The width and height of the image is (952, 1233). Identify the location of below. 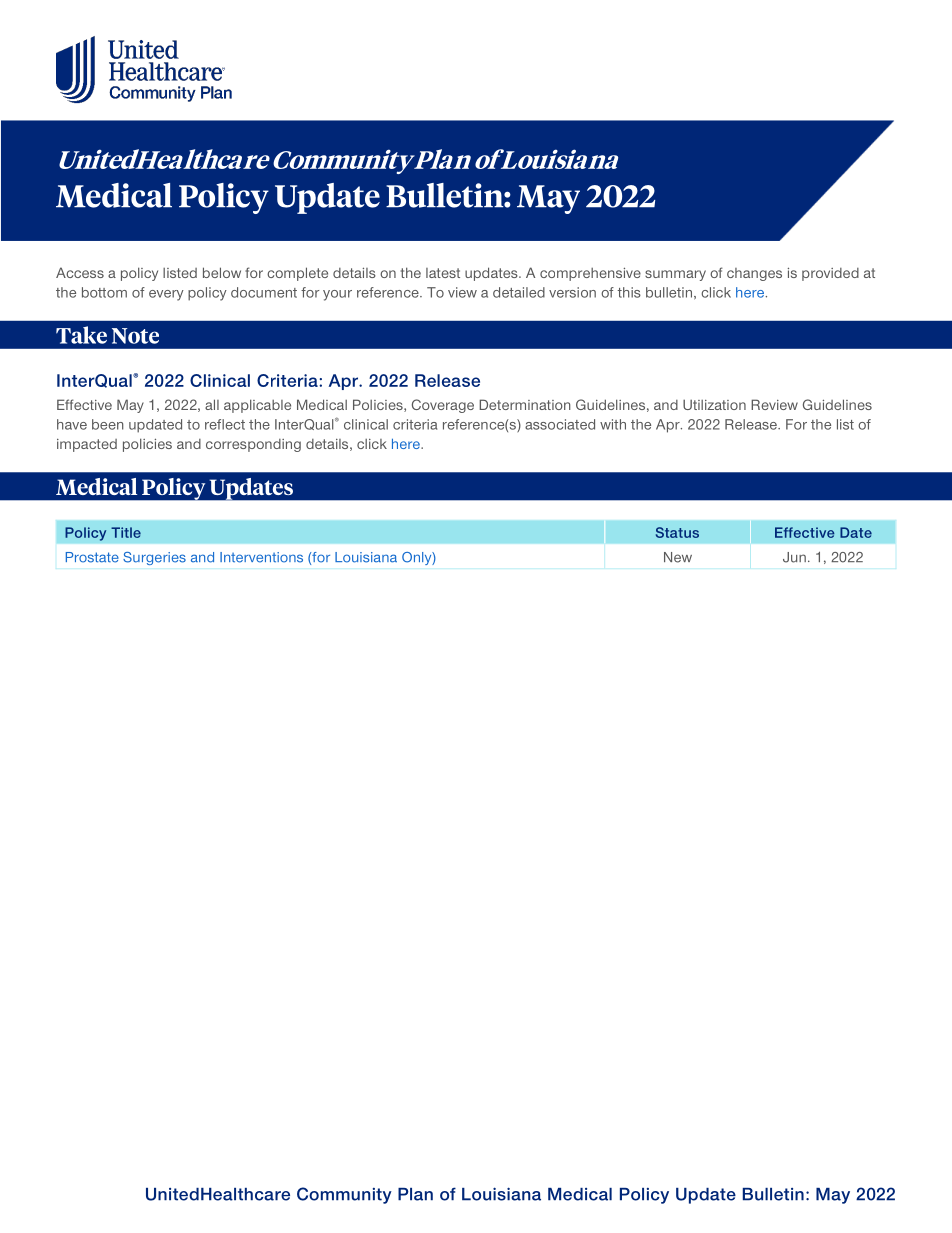
(222, 272).
